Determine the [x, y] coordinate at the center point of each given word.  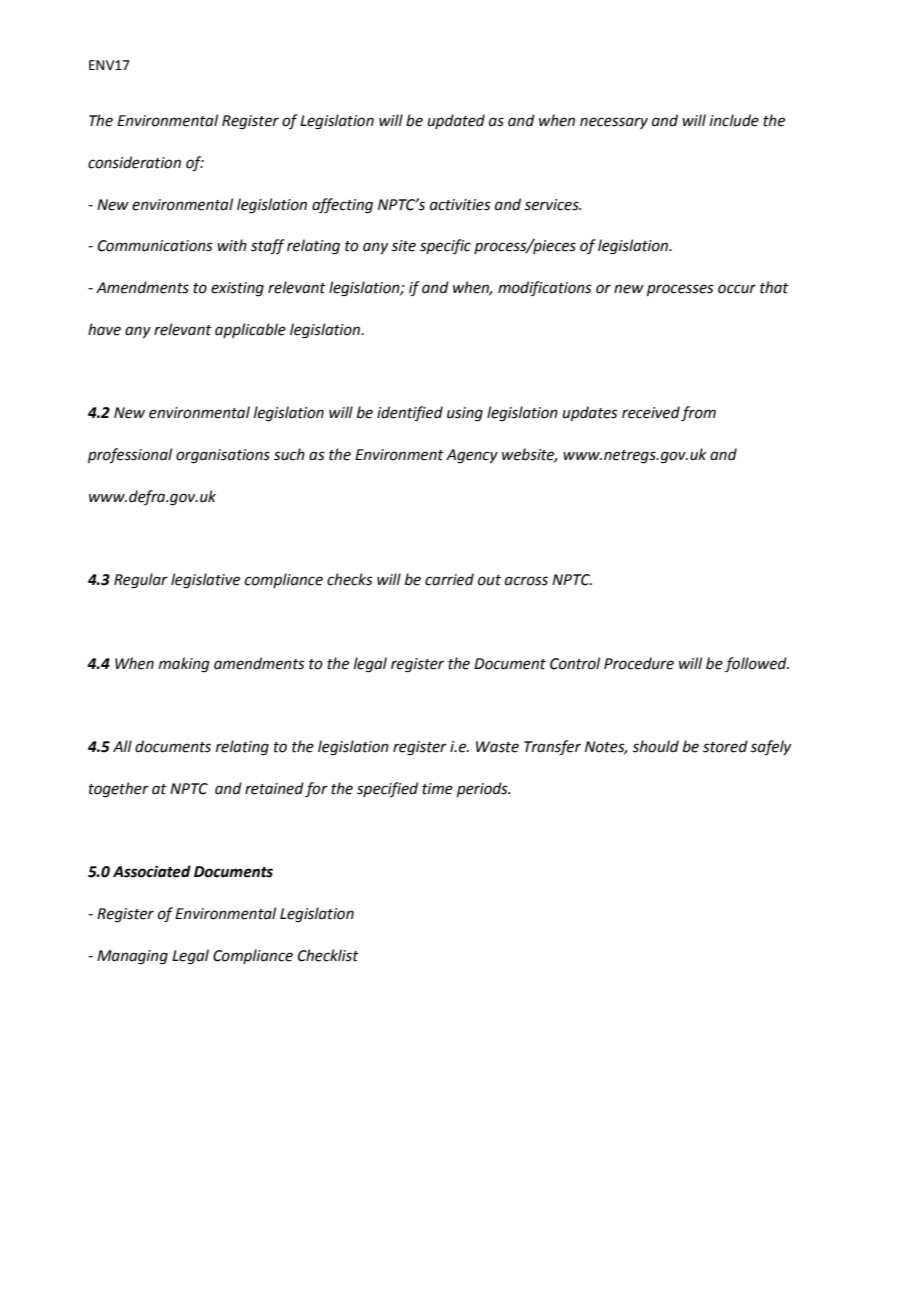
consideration [134, 162]
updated [456, 121]
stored [725, 746]
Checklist [328, 955]
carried [449, 579]
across [526, 581]
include [734, 120]
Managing [132, 957]
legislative [205, 581]
